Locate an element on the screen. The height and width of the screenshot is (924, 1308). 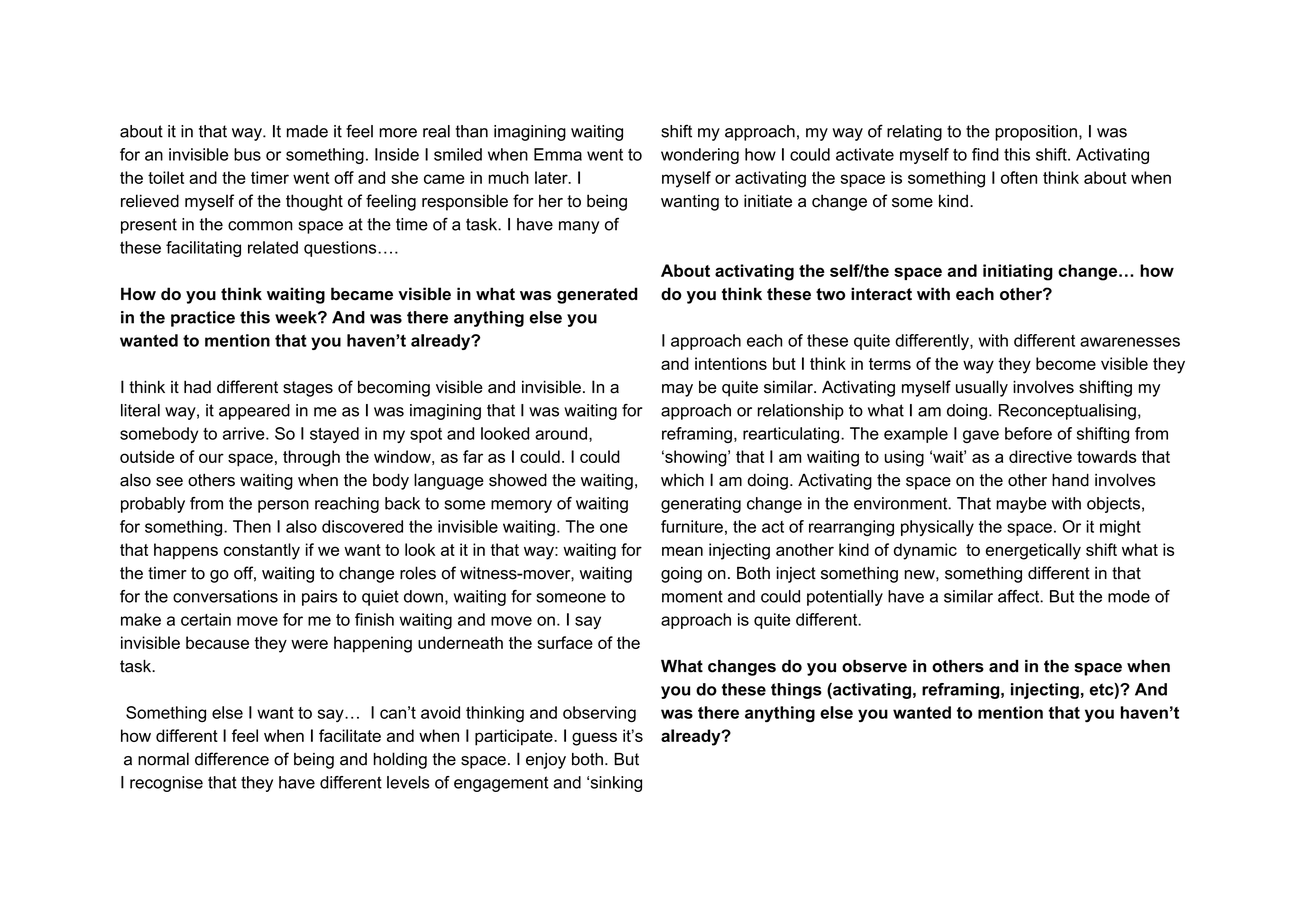
things is located at coordinates (796, 691).
